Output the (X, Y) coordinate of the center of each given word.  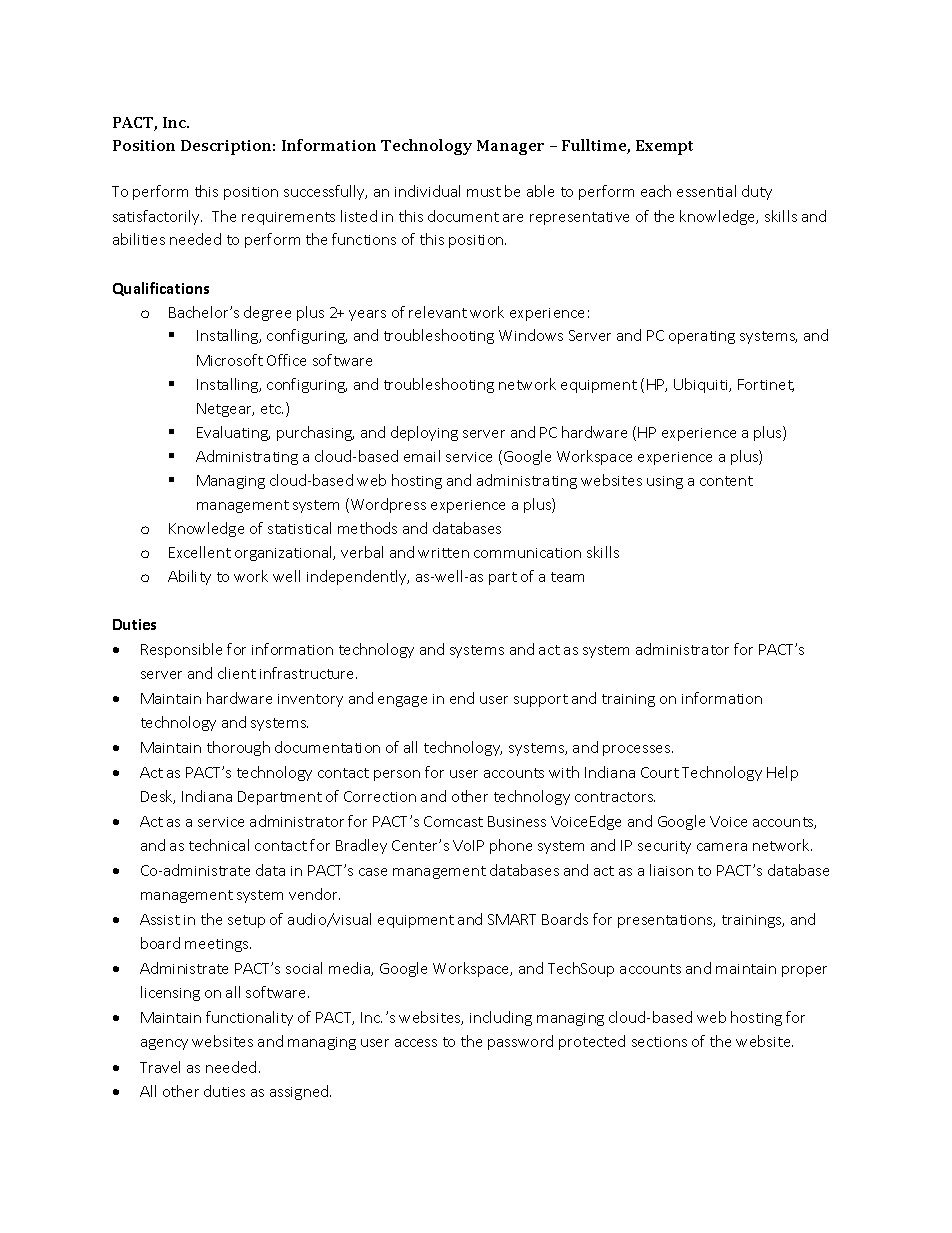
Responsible (181, 650)
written (443, 553)
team (567, 577)
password (520, 1042)
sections (659, 1042)
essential (706, 191)
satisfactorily (157, 217)
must (484, 192)
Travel (160, 1067)
